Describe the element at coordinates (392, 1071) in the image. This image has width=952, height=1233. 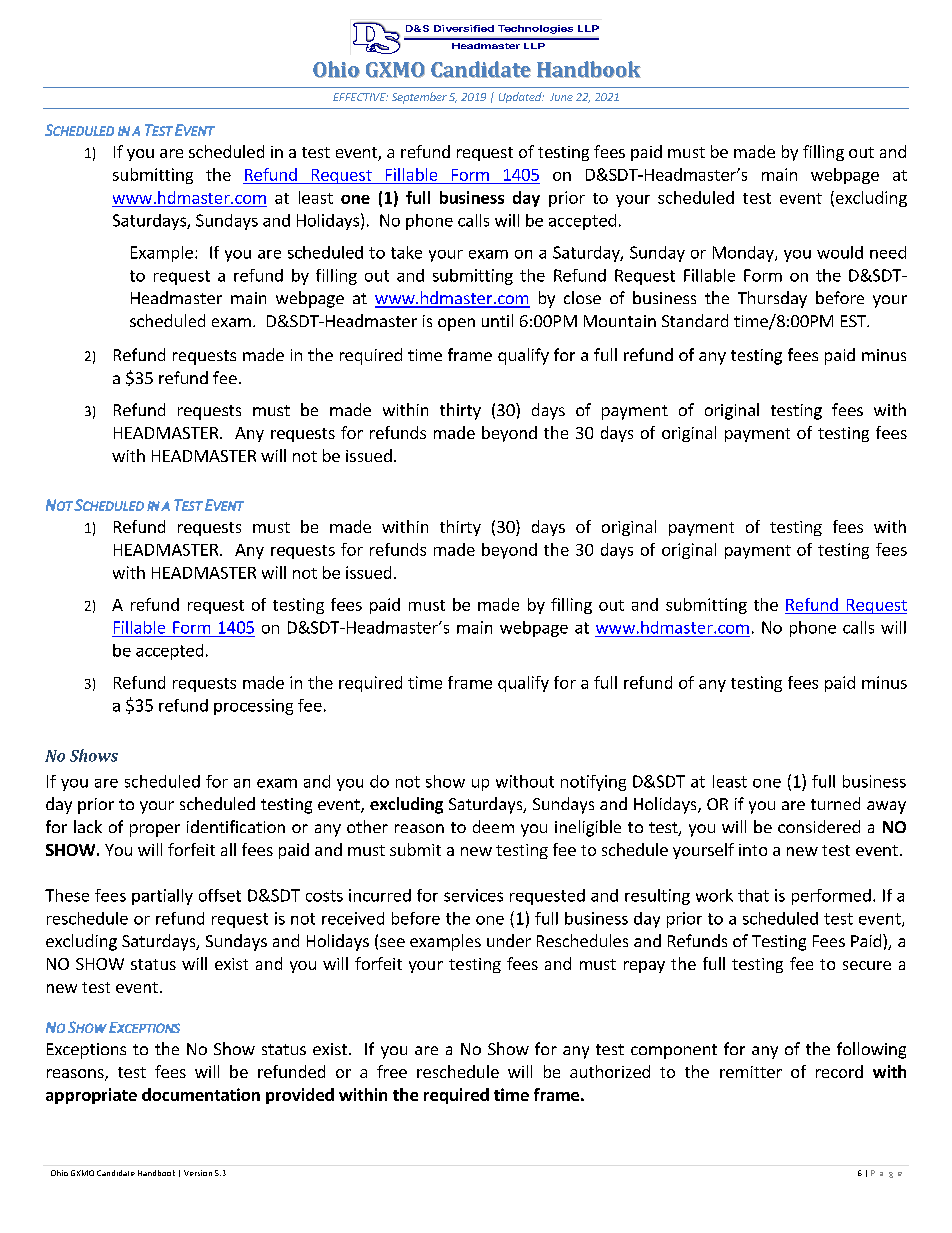
I see `free` at that location.
